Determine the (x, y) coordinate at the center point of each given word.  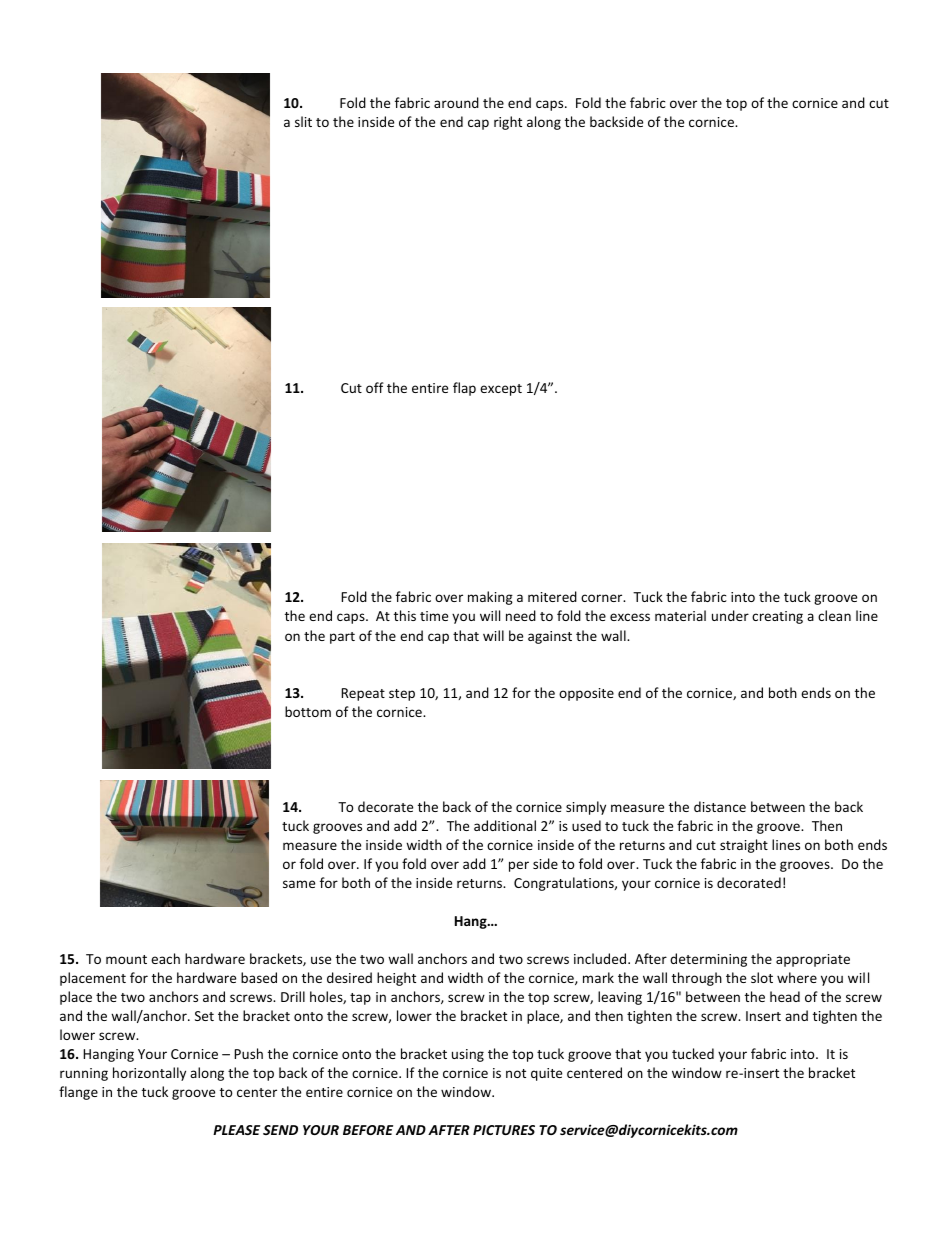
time (434, 616)
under (730, 615)
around (456, 102)
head (785, 996)
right (508, 123)
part (342, 638)
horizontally (149, 1074)
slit (303, 121)
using (468, 1055)
